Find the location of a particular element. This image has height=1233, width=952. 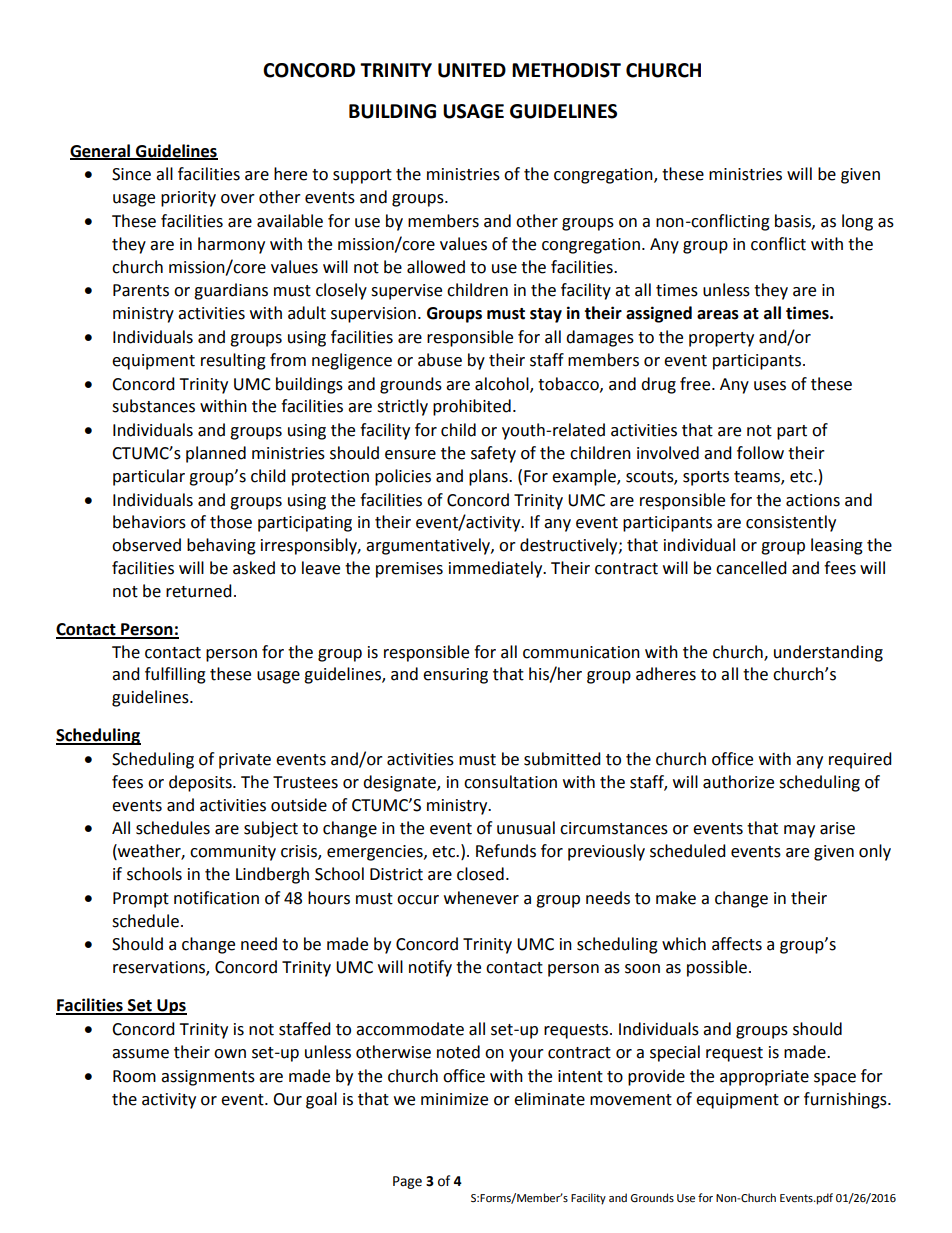

General is located at coordinates (101, 151).
